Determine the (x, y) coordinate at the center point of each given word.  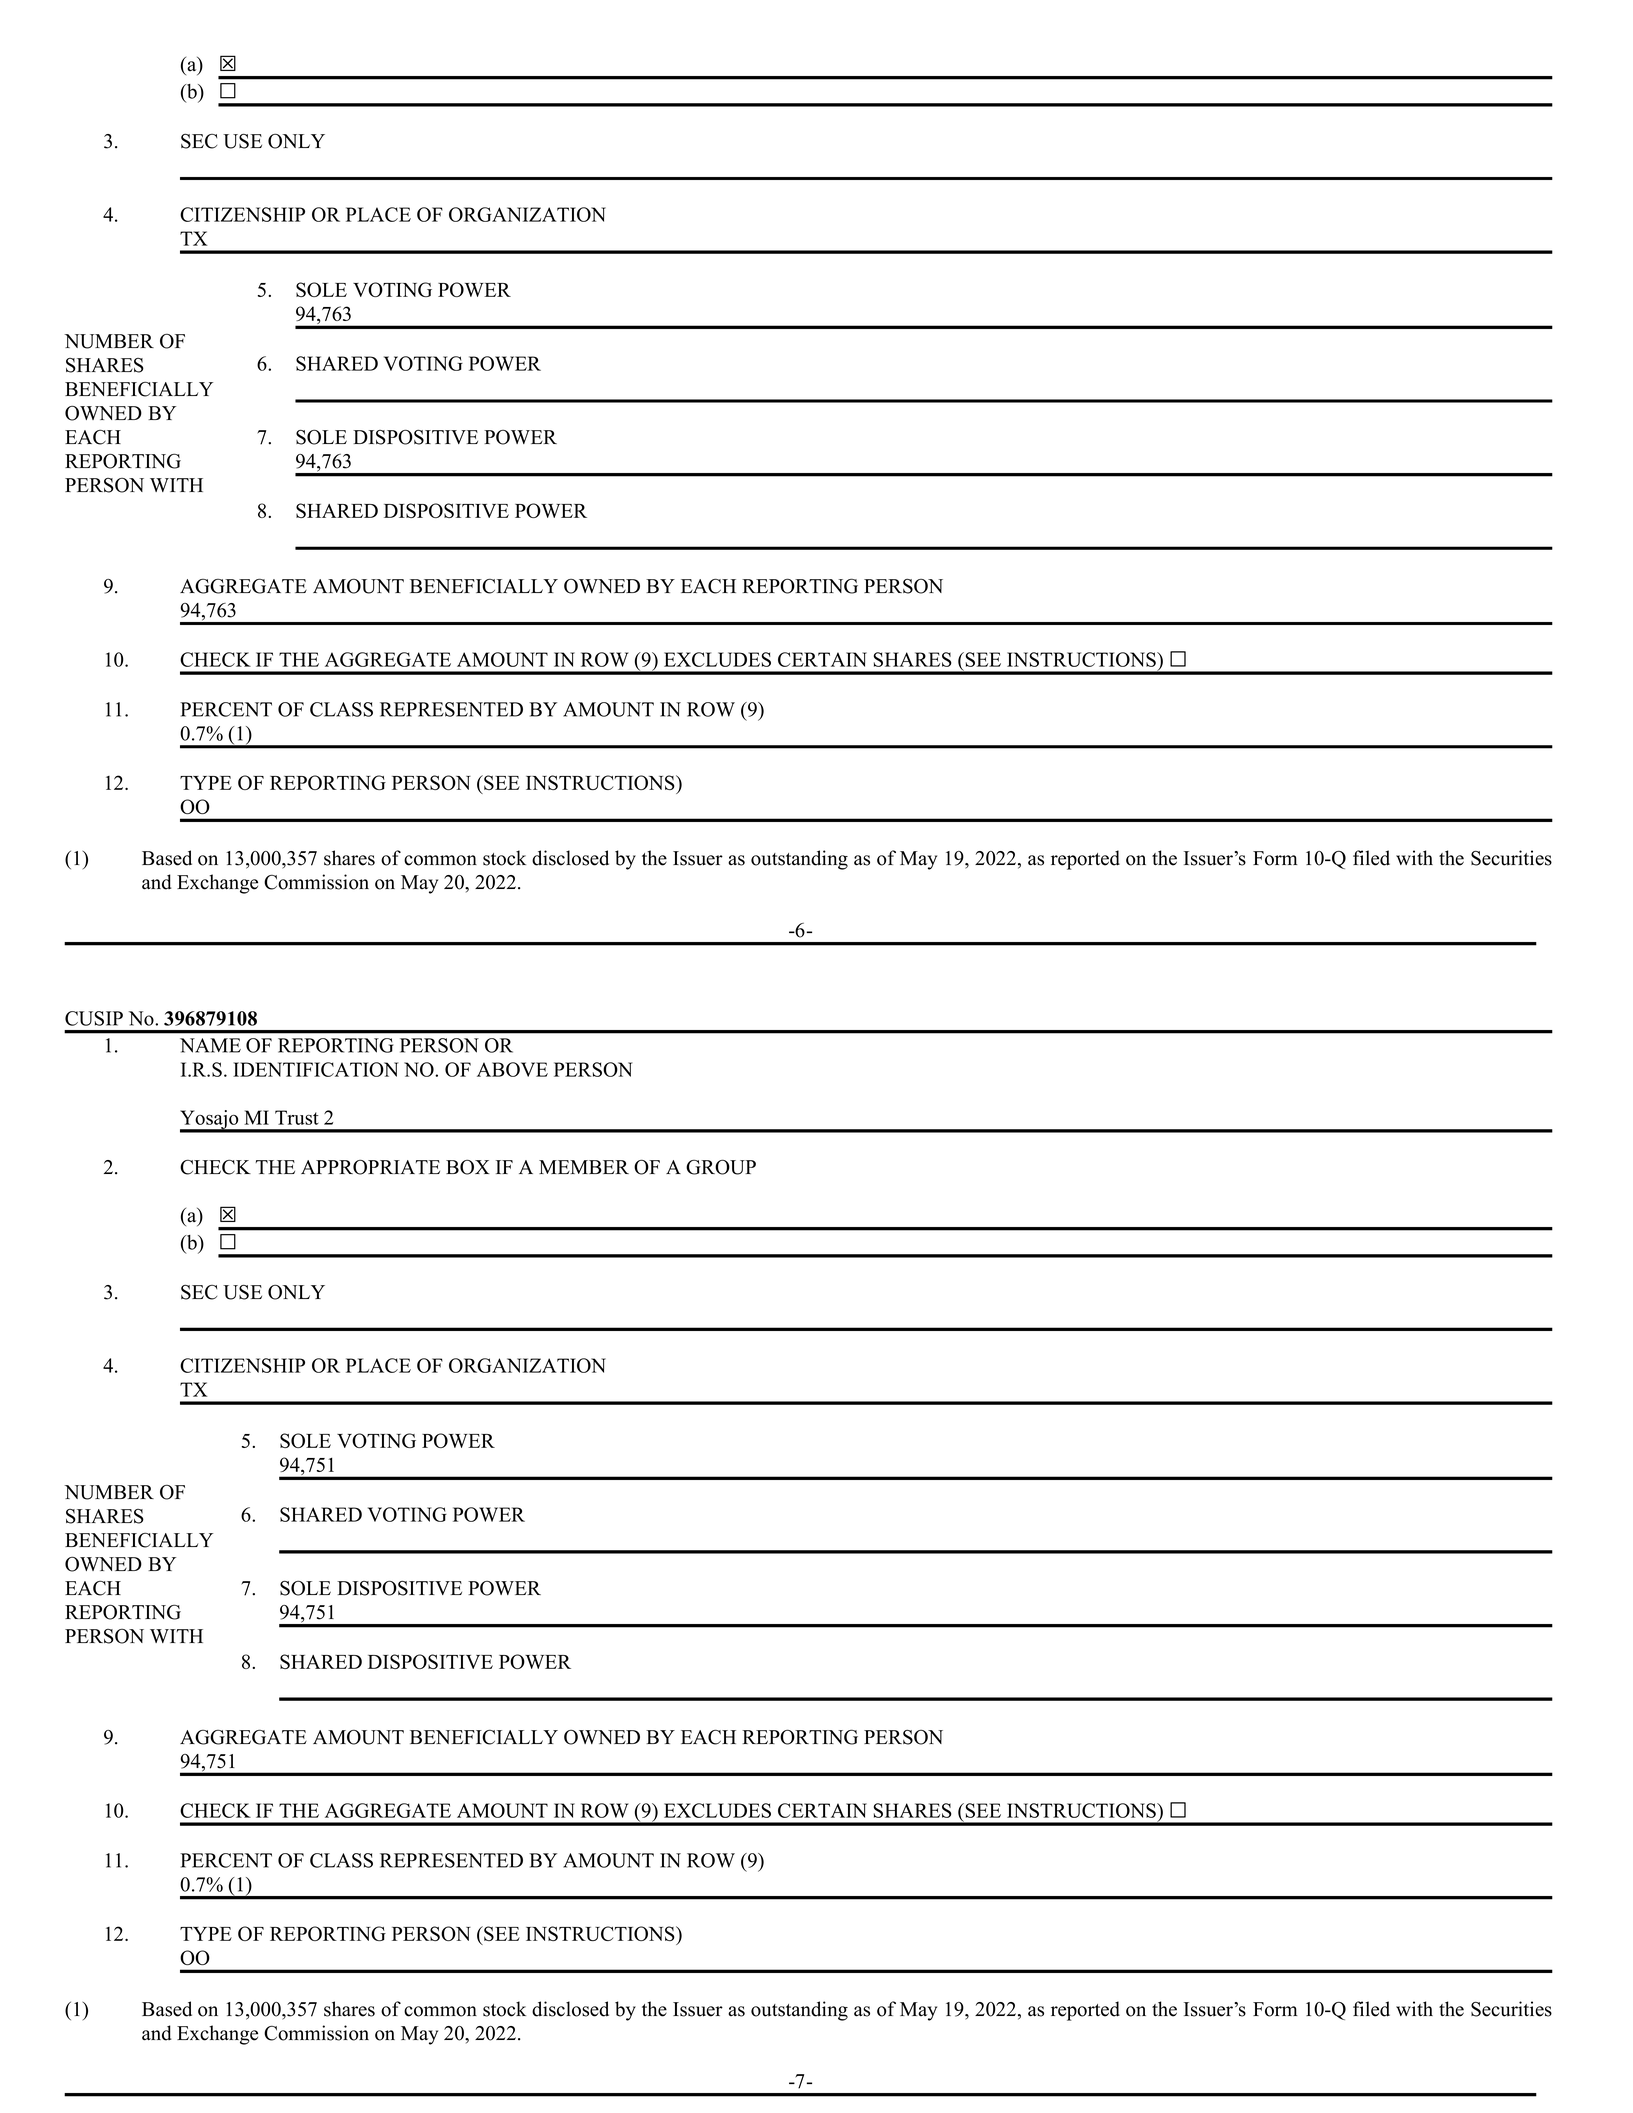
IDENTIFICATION (315, 1069)
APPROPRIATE (370, 1167)
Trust (297, 1117)
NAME (210, 1045)
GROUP (721, 1167)
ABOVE (512, 1069)
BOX (467, 1167)
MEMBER (584, 1167)
